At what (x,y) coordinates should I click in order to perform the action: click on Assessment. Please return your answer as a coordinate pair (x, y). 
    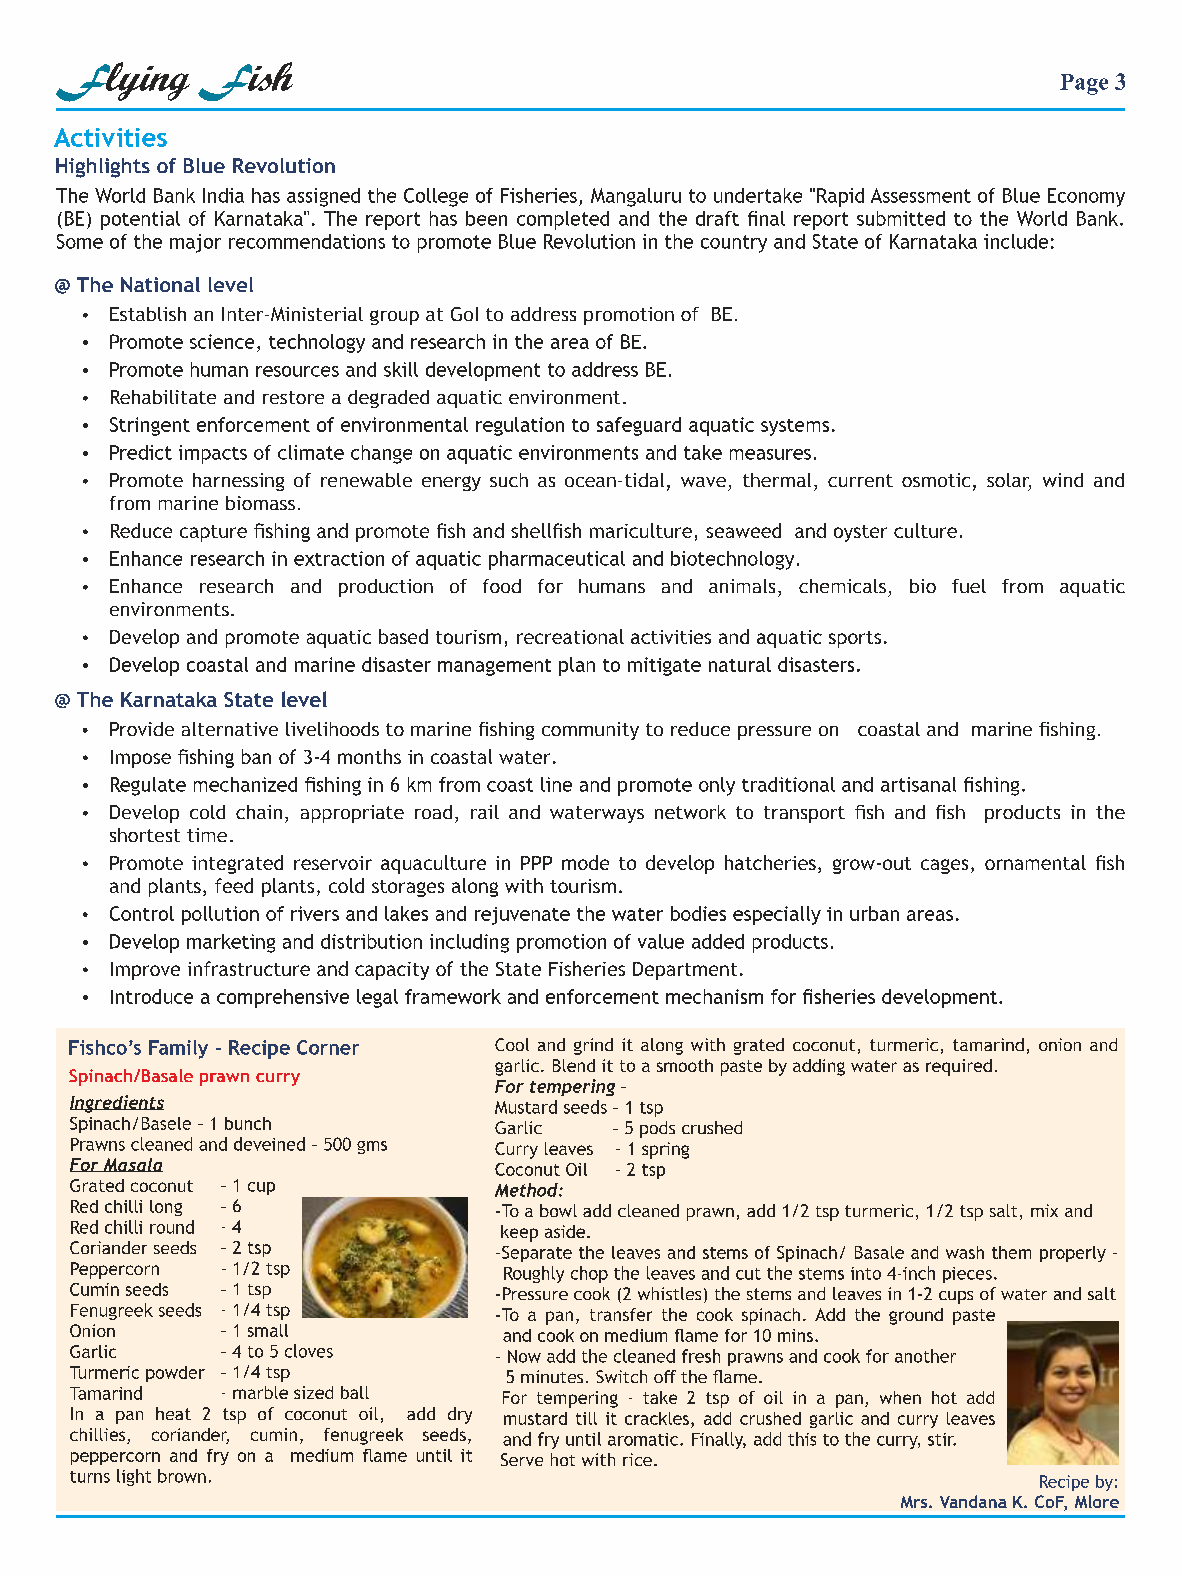
    Looking at the image, I should click on (921, 195).
